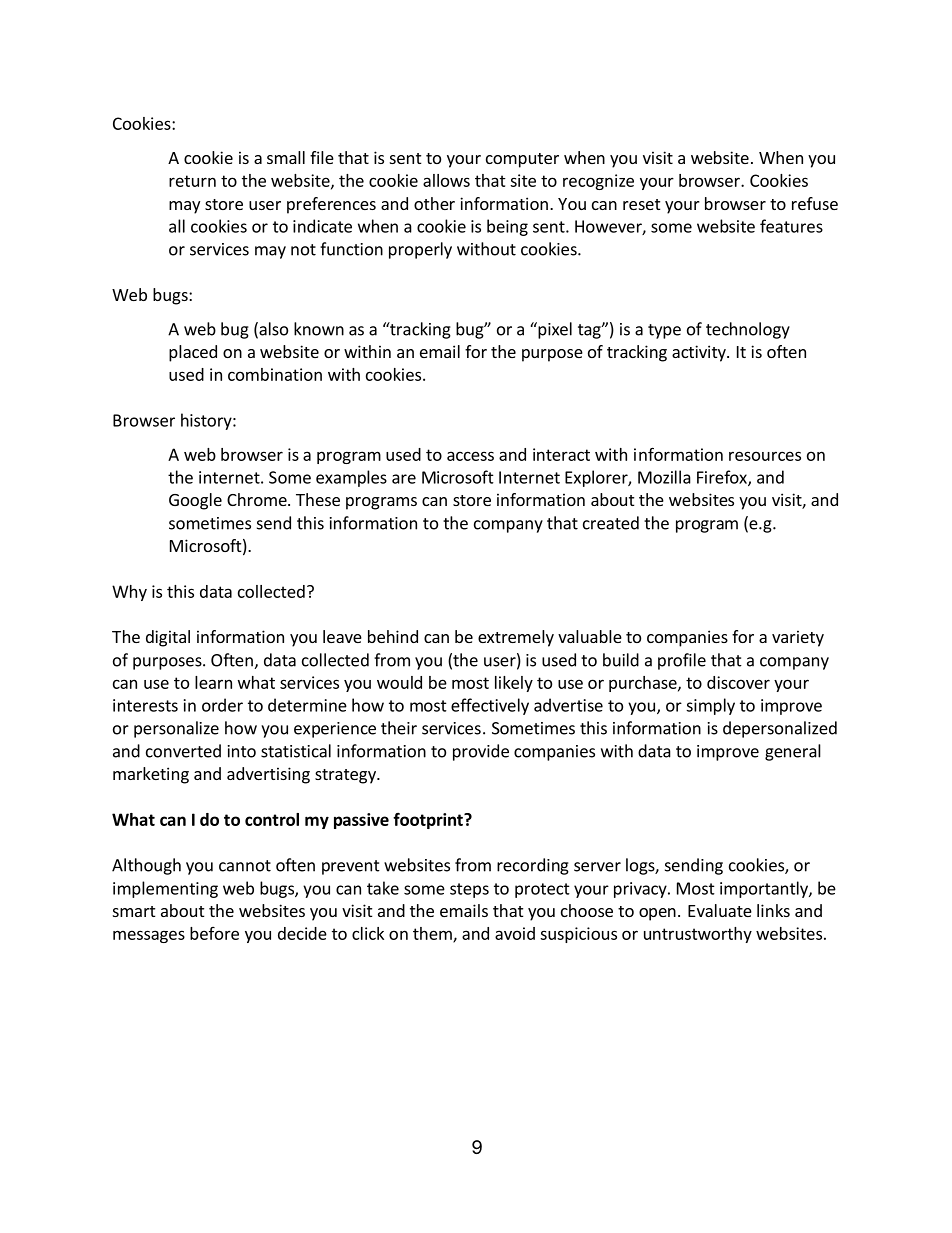 The width and height of the image is (952, 1233). I want to click on pixel, so click(554, 330).
